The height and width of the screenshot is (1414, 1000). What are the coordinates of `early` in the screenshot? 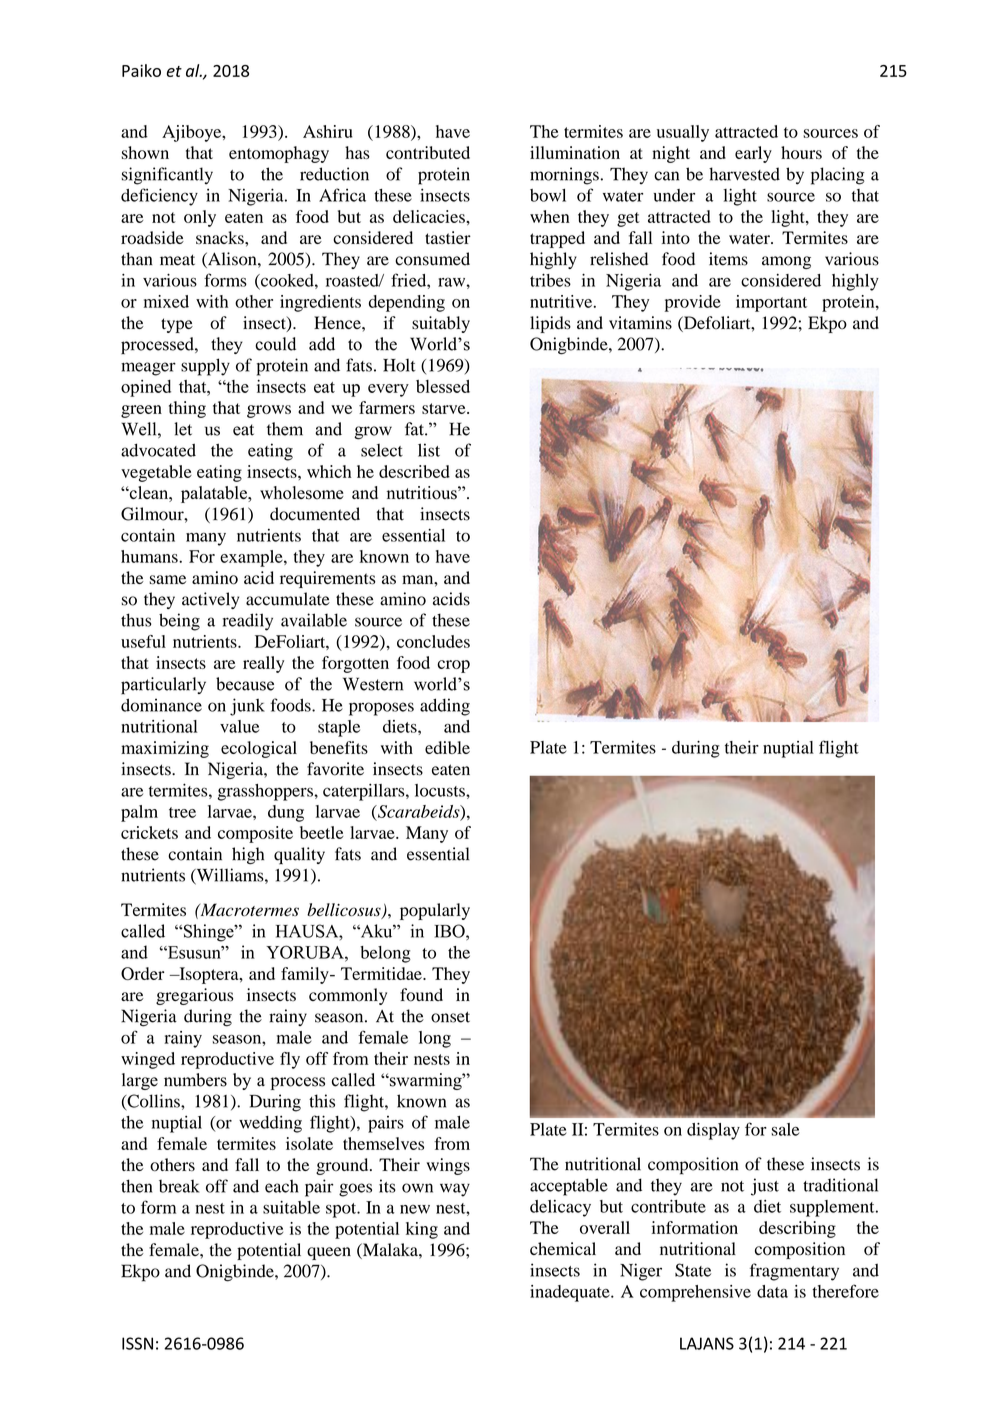 It's located at (753, 154).
